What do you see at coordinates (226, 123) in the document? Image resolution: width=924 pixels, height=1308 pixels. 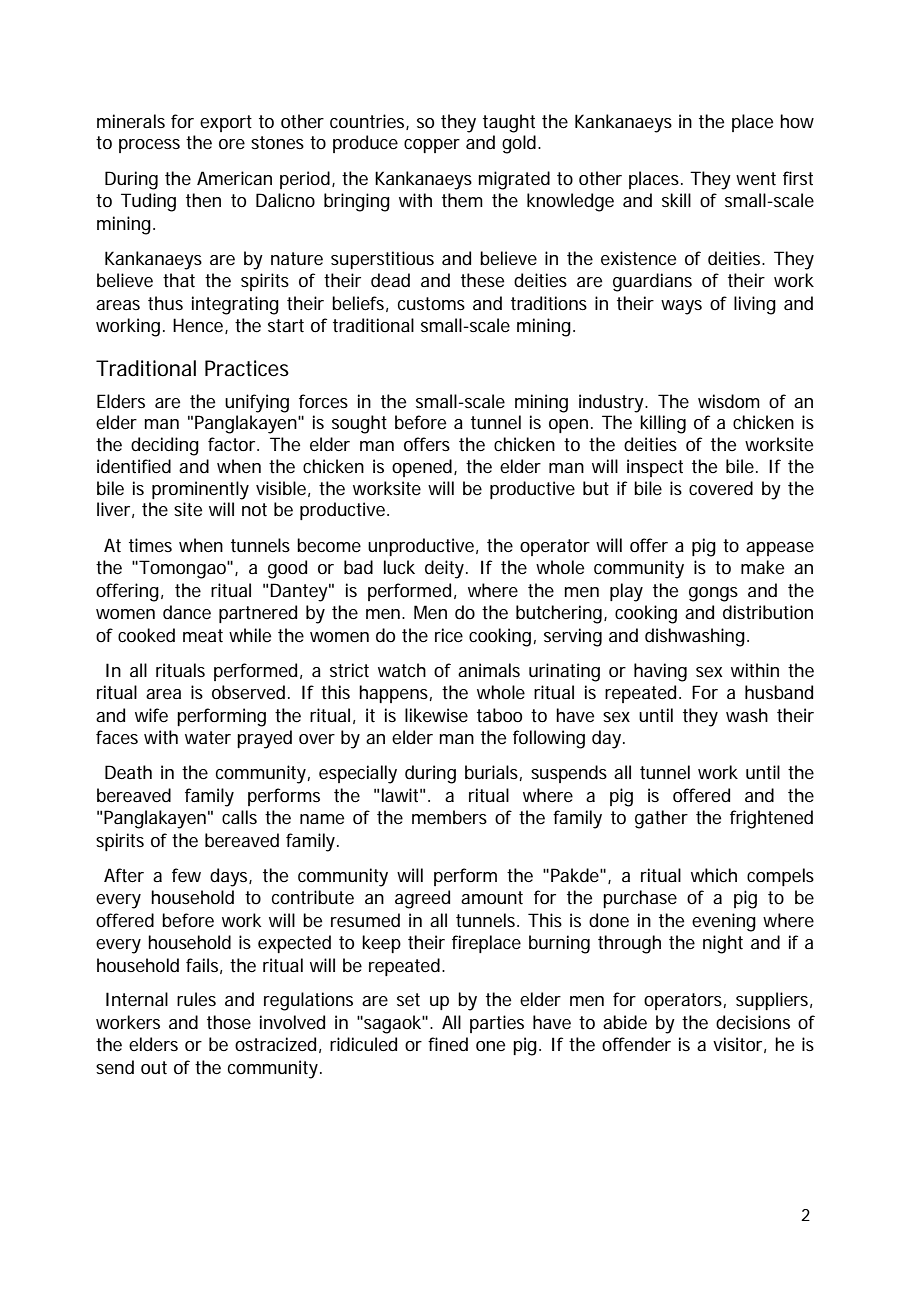 I see `export` at bounding box center [226, 123].
